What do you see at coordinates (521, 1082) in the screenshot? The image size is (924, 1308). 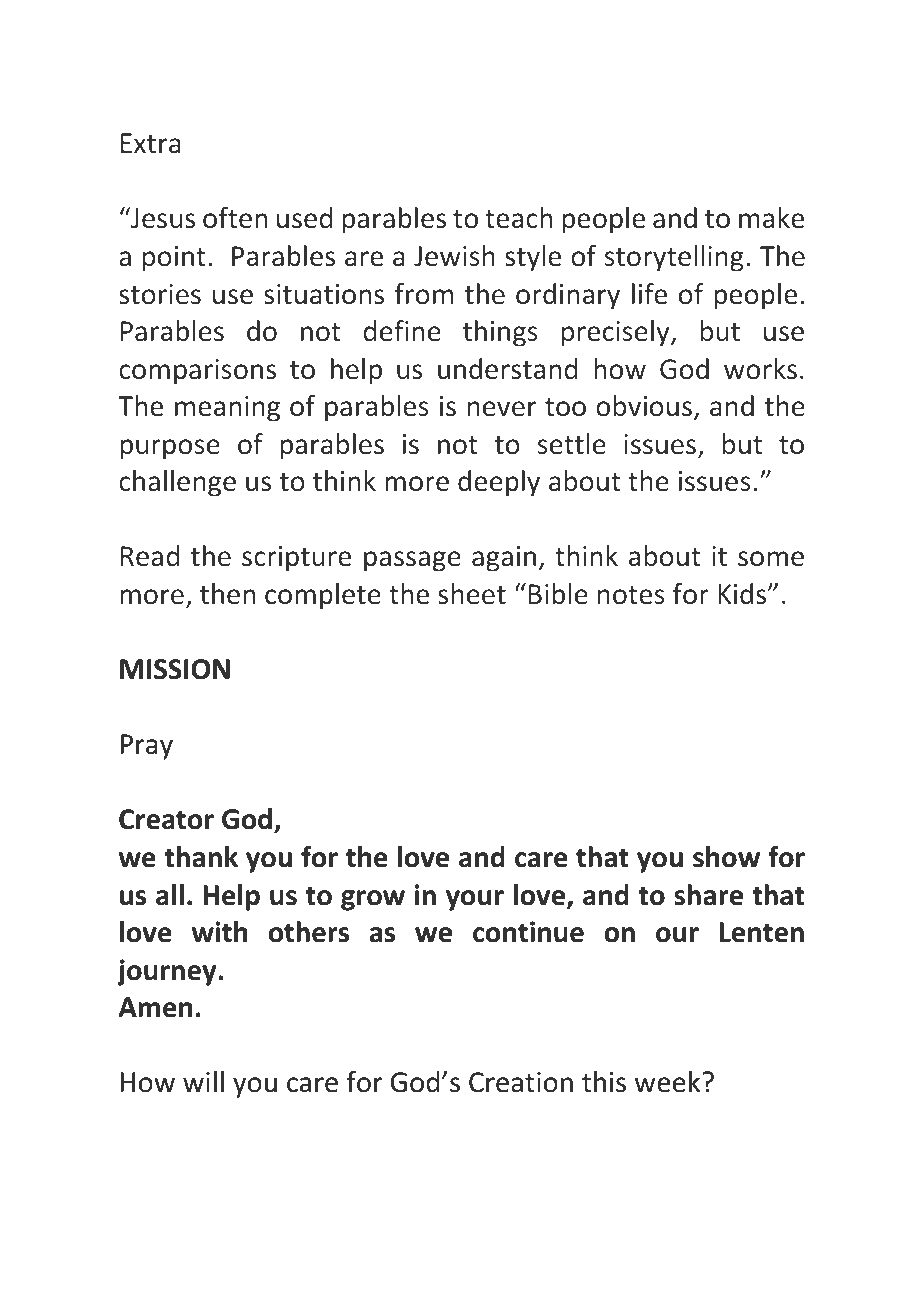 I see `Creation` at bounding box center [521, 1082].
